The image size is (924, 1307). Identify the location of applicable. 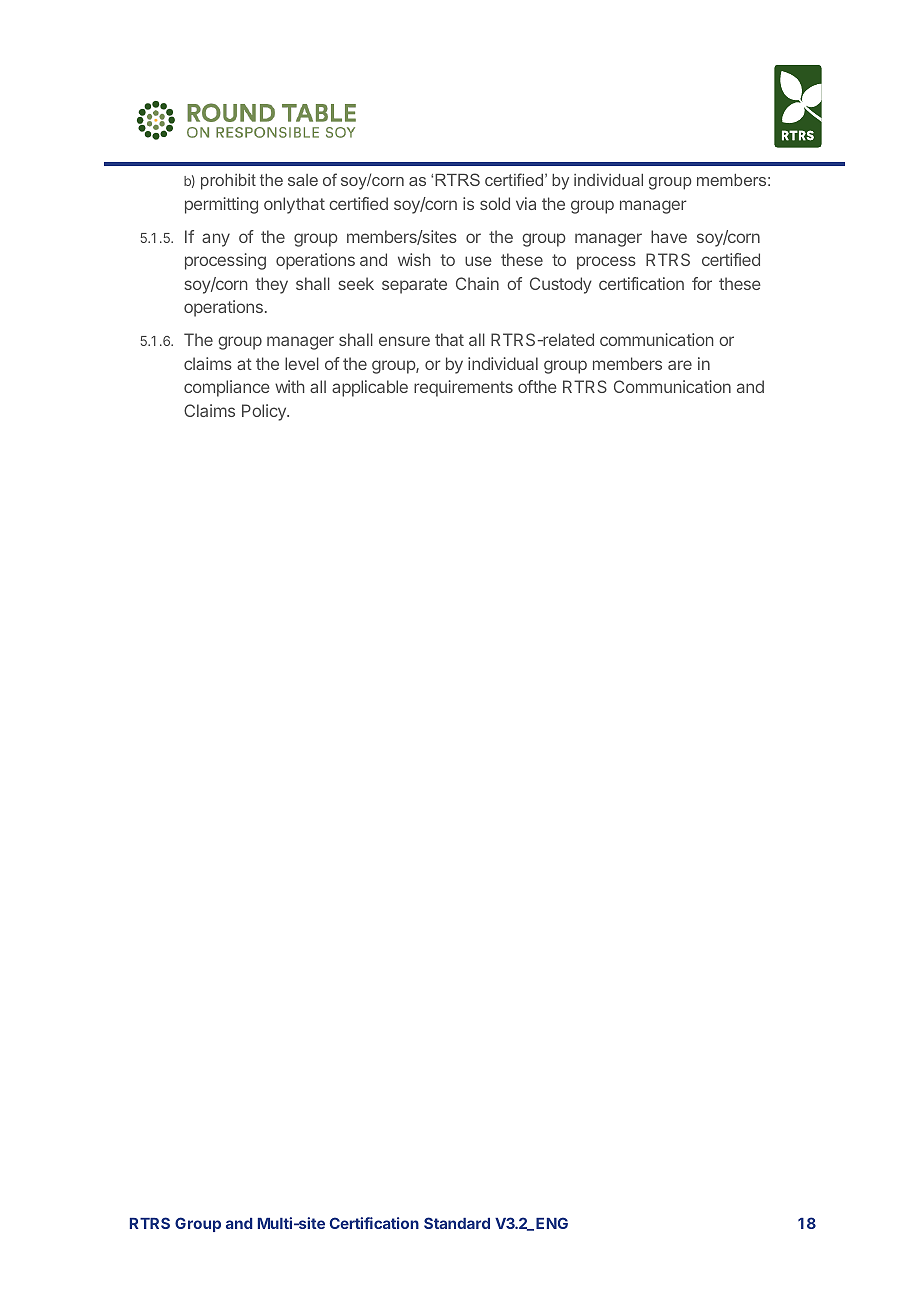
(370, 388).
